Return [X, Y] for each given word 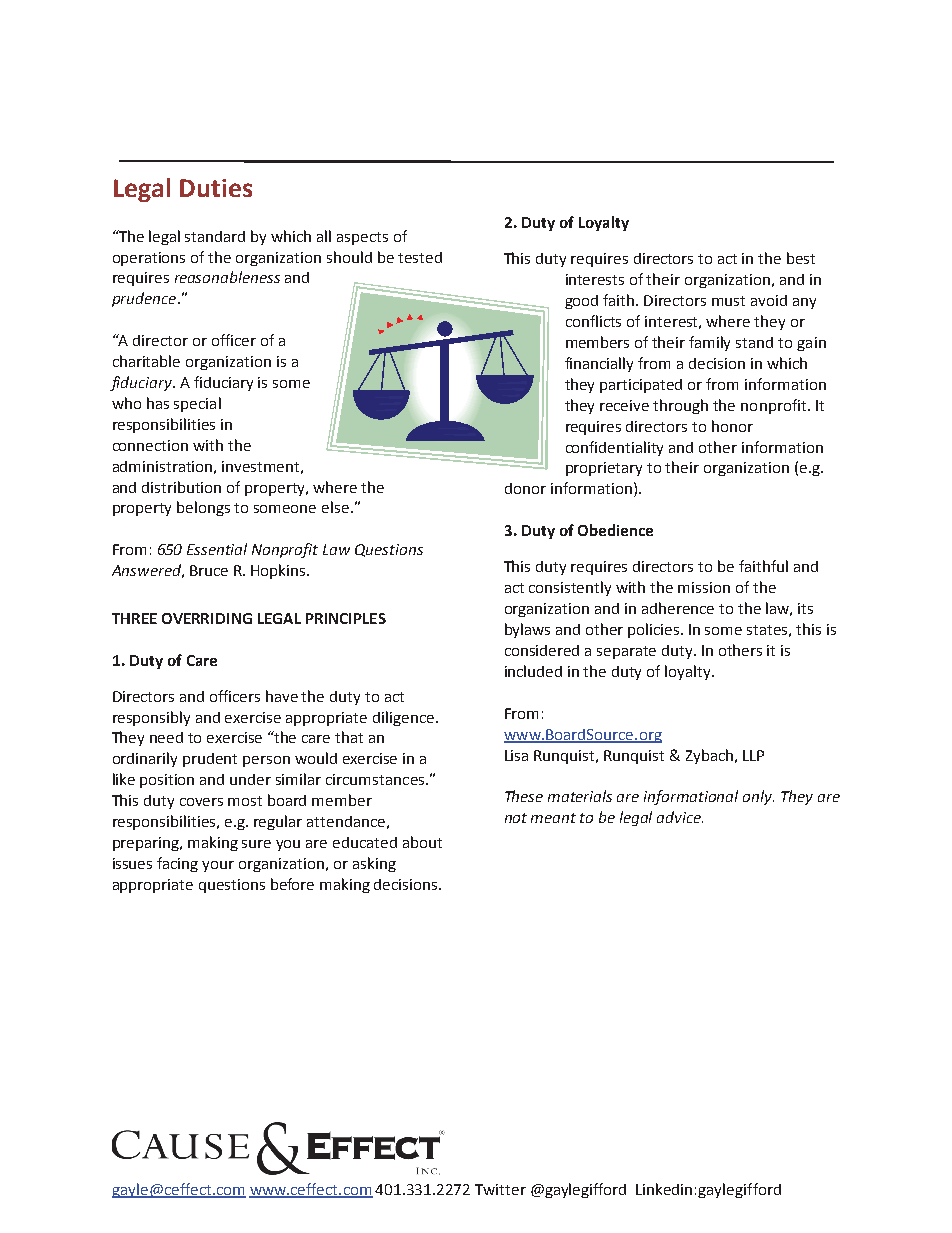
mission [704, 587]
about [422, 842]
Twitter [500, 1189]
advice [680, 817]
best [801, 258]
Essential [217, 549]
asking [374, 864]
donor [525, 488]
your [218, 866]
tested [420, 257]
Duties [216, 188]
